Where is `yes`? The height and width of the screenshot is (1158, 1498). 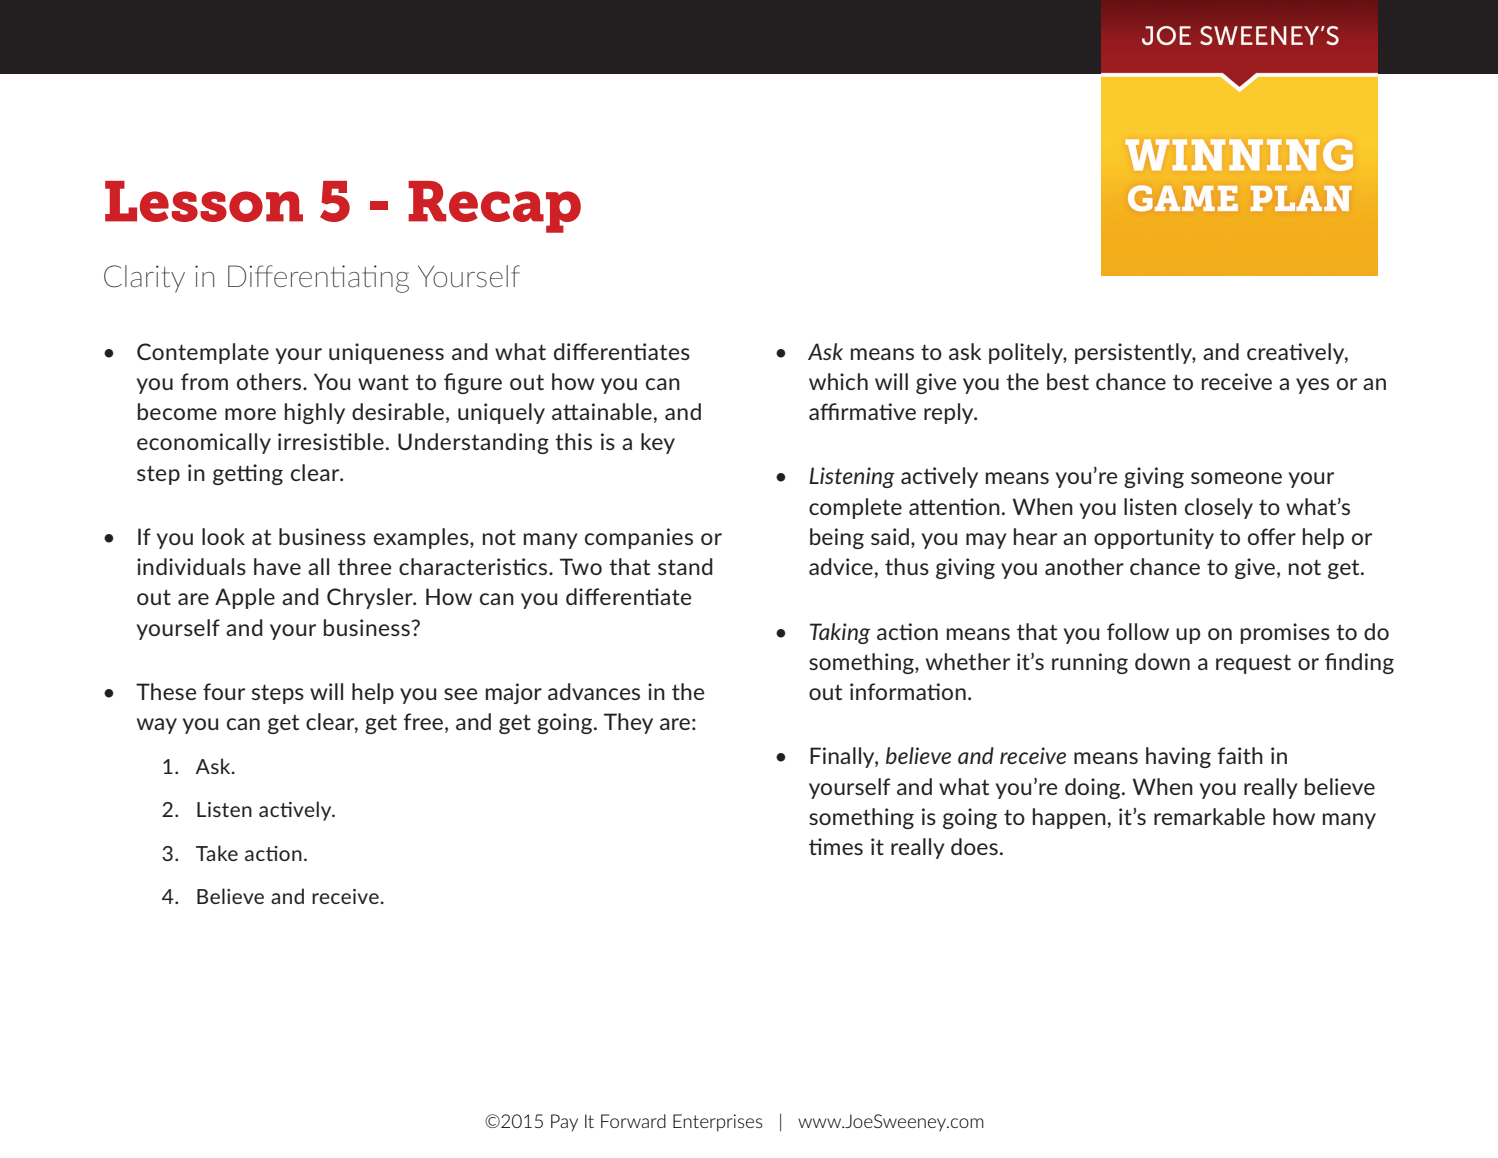
yes is located at coordinates (1312, 386).
